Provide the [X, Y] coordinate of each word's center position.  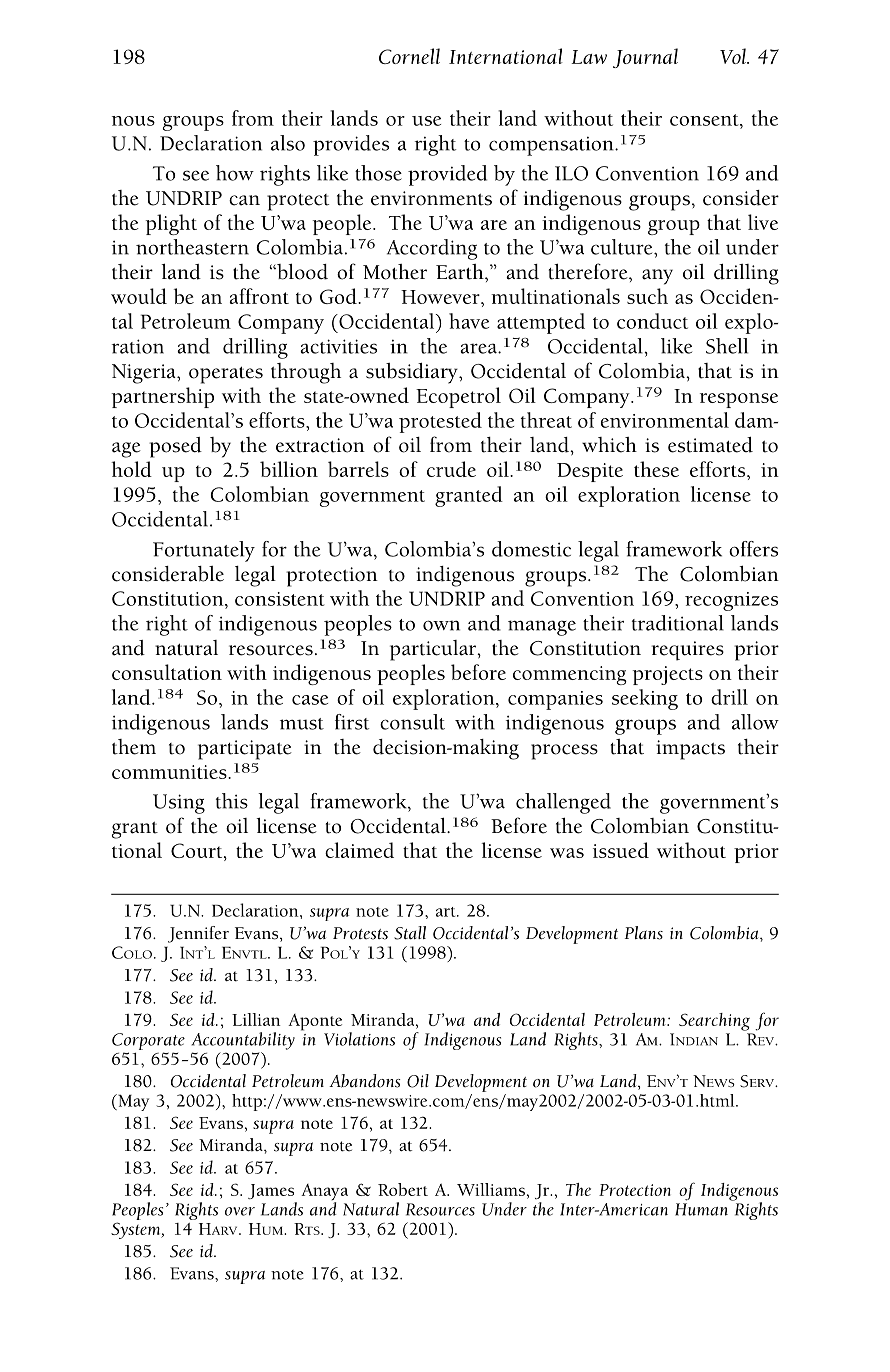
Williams [491, 1189]
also [288, 143]
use [426, 121]
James [271, 1191]
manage [542, 628]
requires [687, 651]
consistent [280, 599]
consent [705, 120]
